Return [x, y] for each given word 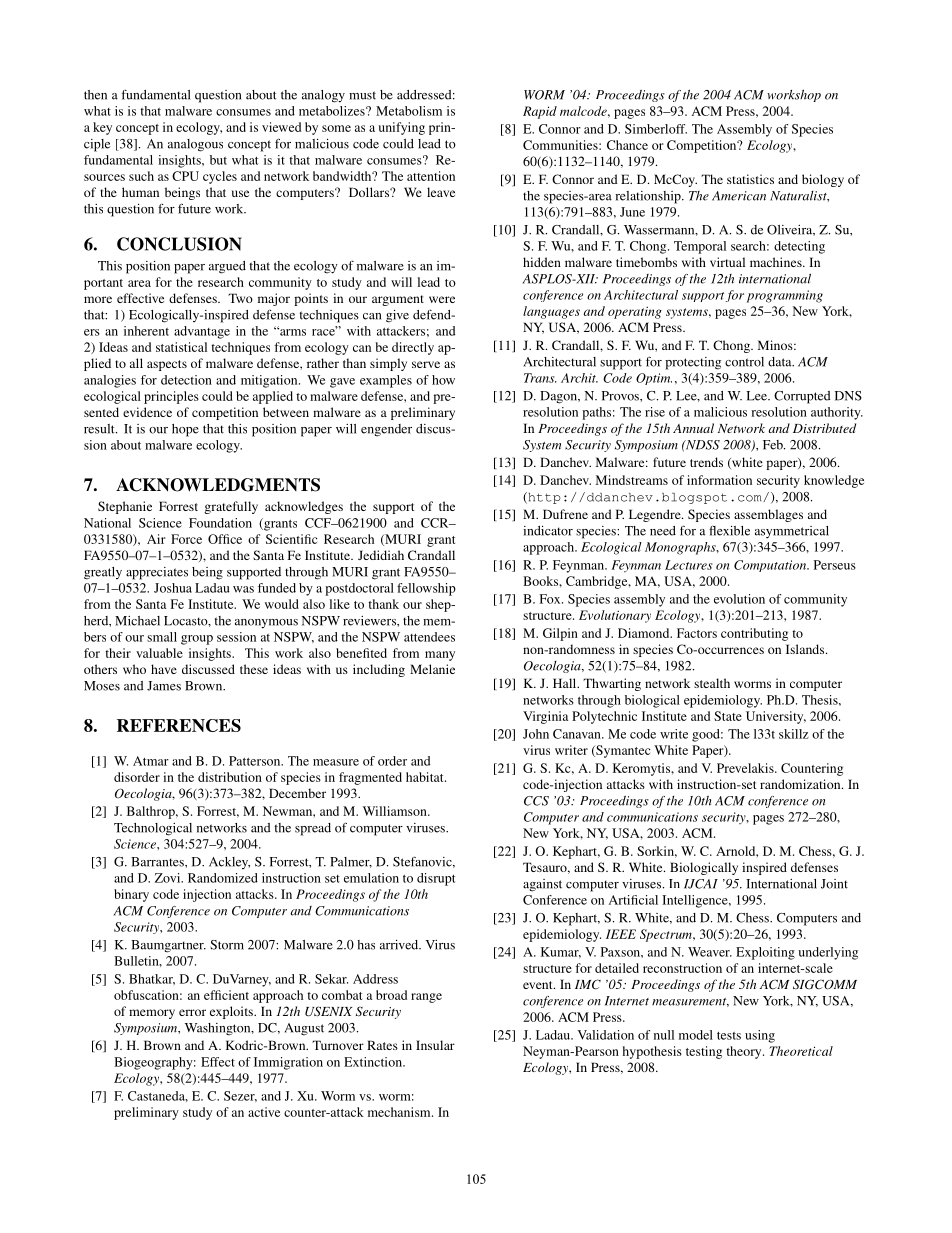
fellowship [426, 589]
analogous [195, 145]
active [264, 1112]
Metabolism [409, 111]
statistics [750, 179]
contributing [754, 634]
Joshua [173, 588]
